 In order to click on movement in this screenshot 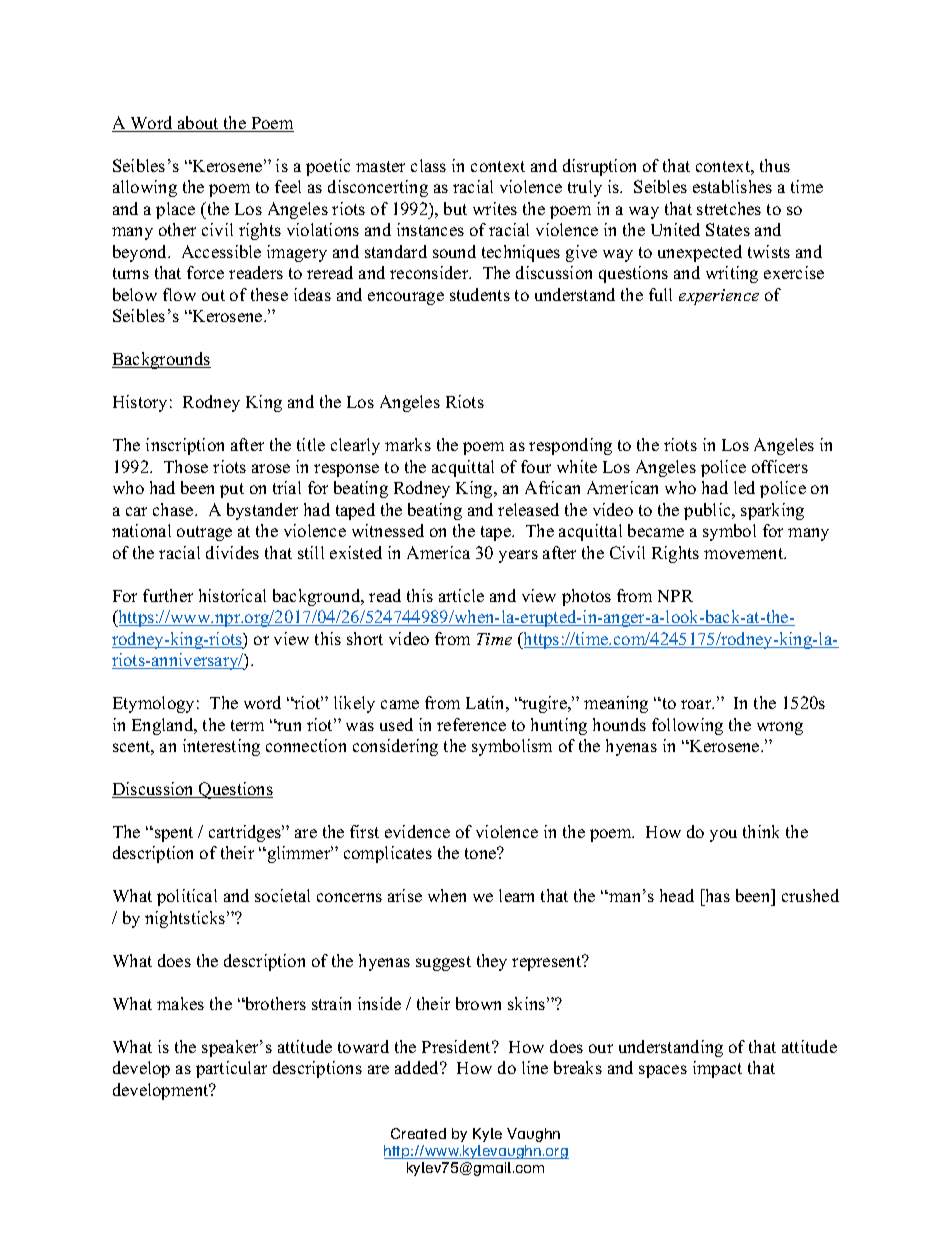, I will do `click(745, 553)`.
